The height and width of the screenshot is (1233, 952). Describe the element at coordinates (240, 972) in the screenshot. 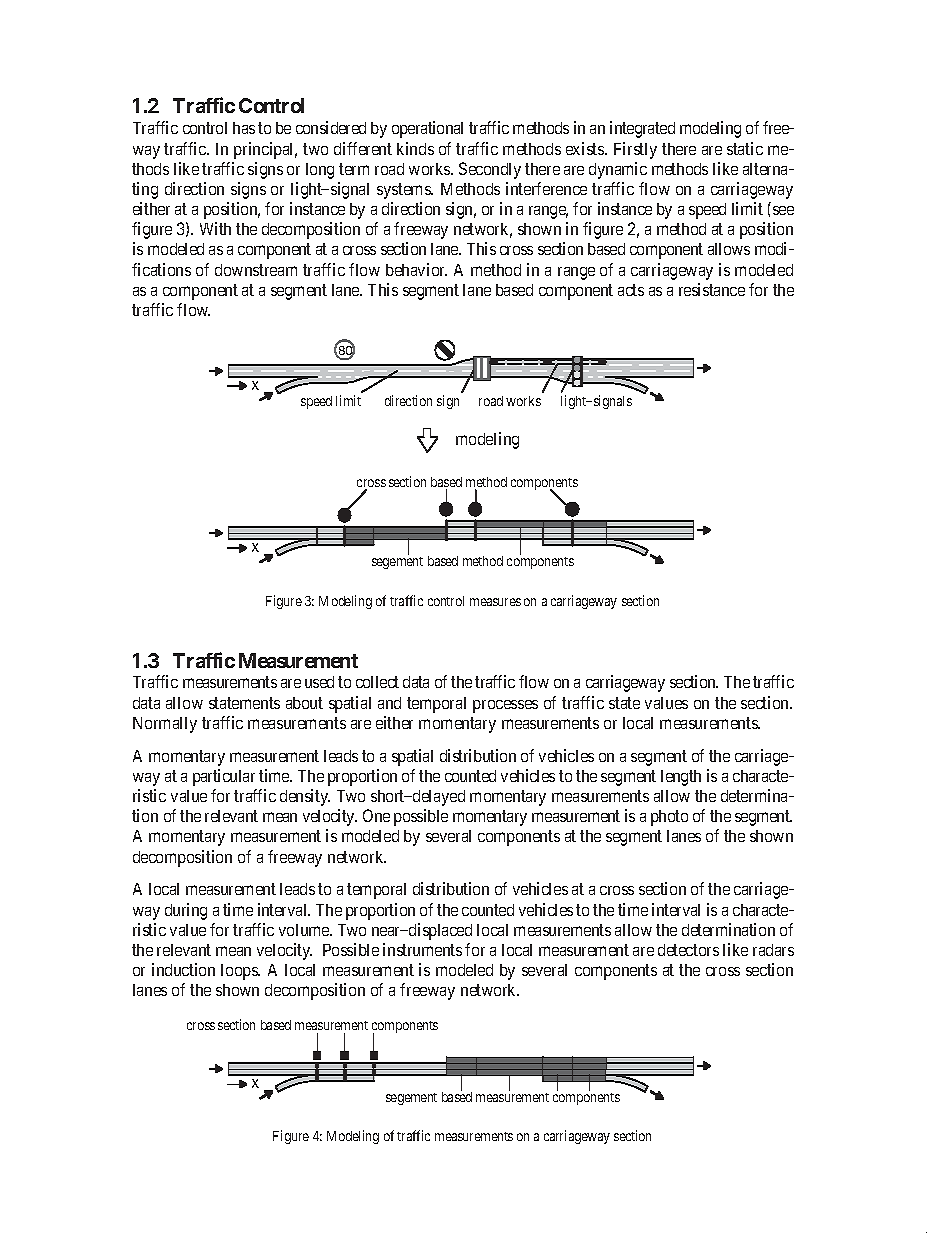

I see `loops` at that location.
